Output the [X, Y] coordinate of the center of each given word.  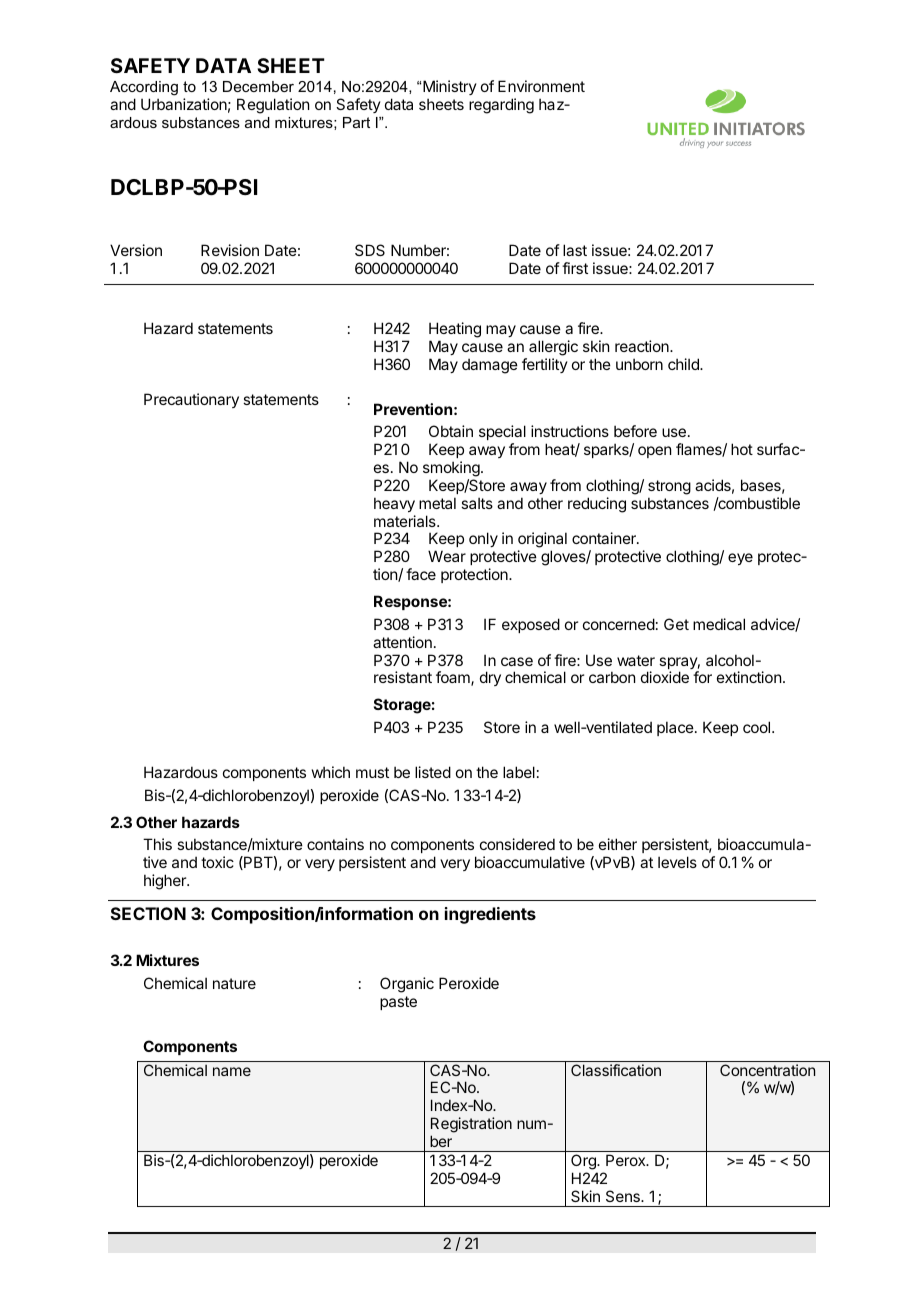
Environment [541, 86]
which [331, 772]
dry [490, 678]
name [232, 1071]
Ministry [450, 87]
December [258, 86]
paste [398, 1003]
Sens [624, 1196]
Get [676, 624]
